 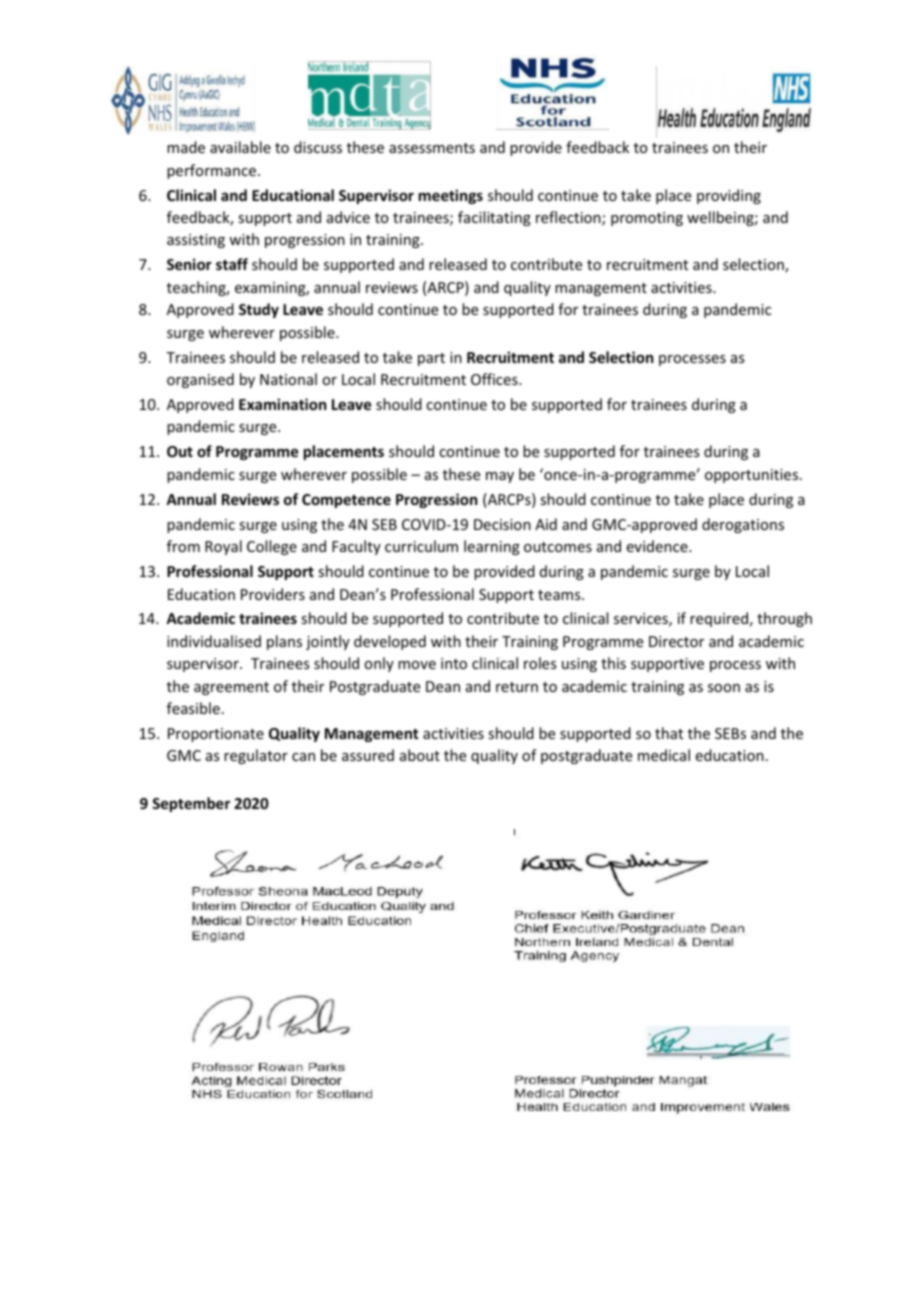 What do you see at coordinates (729, 196) in the document?
I see `providing` at bounding box center [729, 196].
